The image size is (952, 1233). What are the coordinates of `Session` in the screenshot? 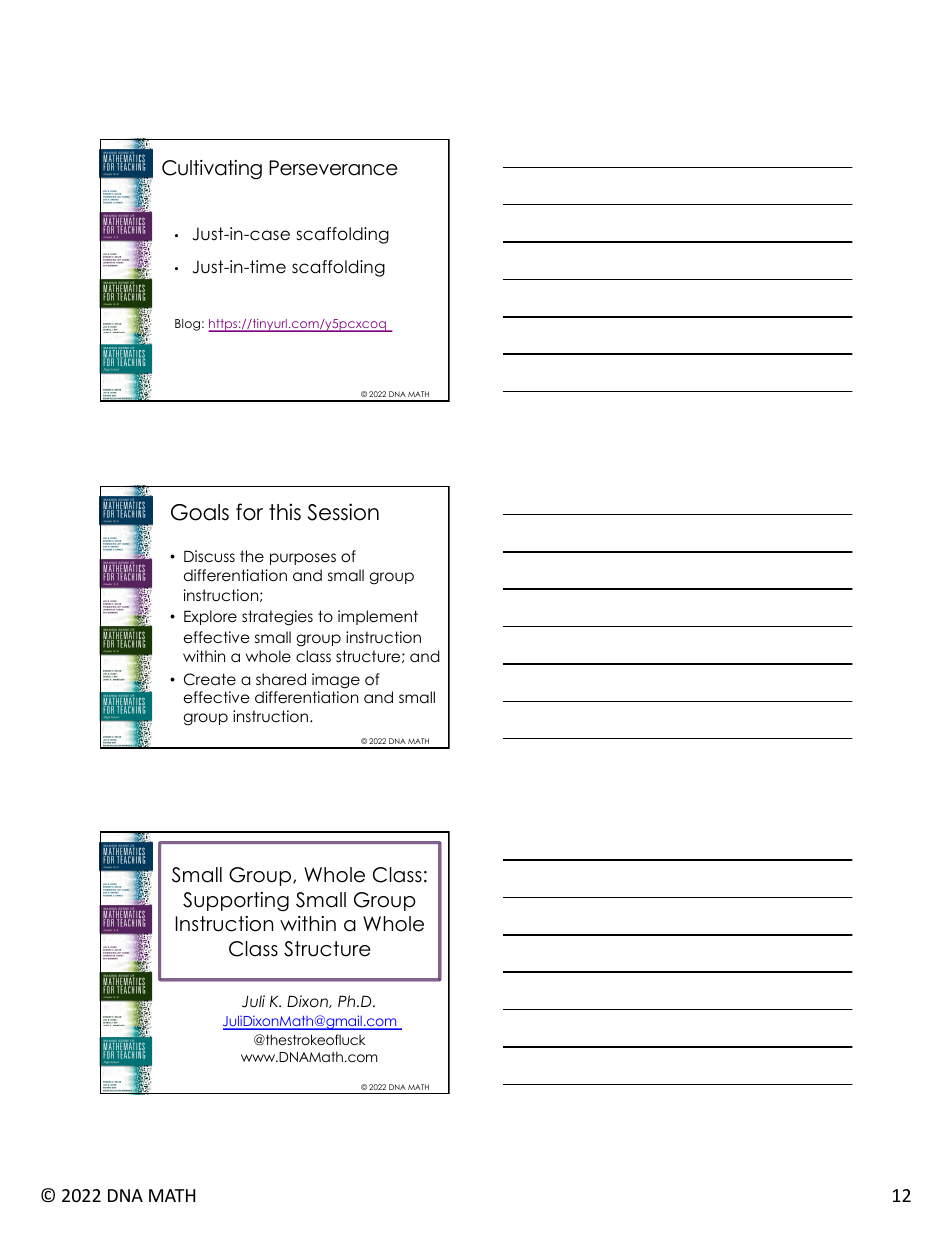 It's located at (343, 512).
